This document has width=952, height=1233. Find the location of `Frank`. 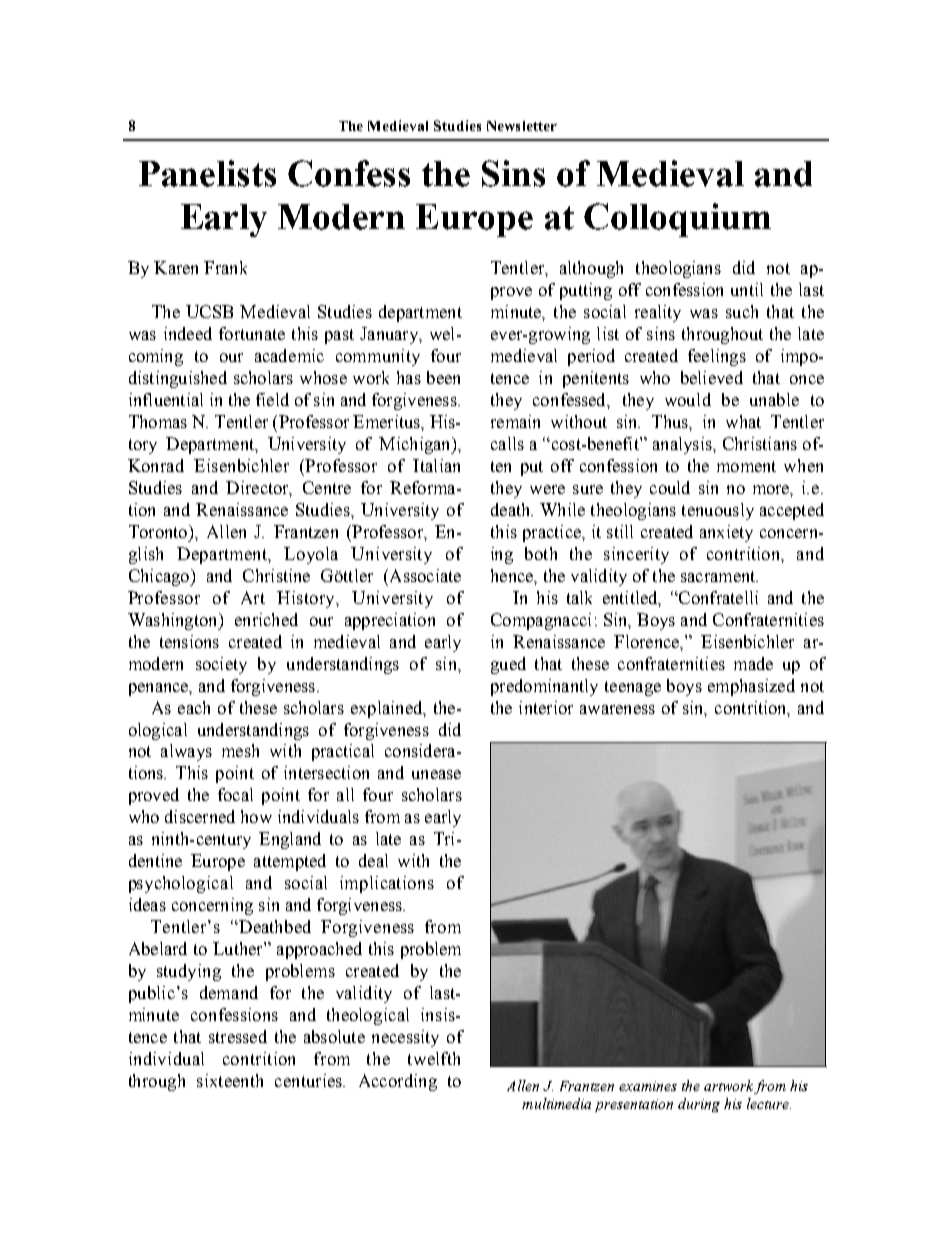

Frank is located at coordinates (225, 267).
